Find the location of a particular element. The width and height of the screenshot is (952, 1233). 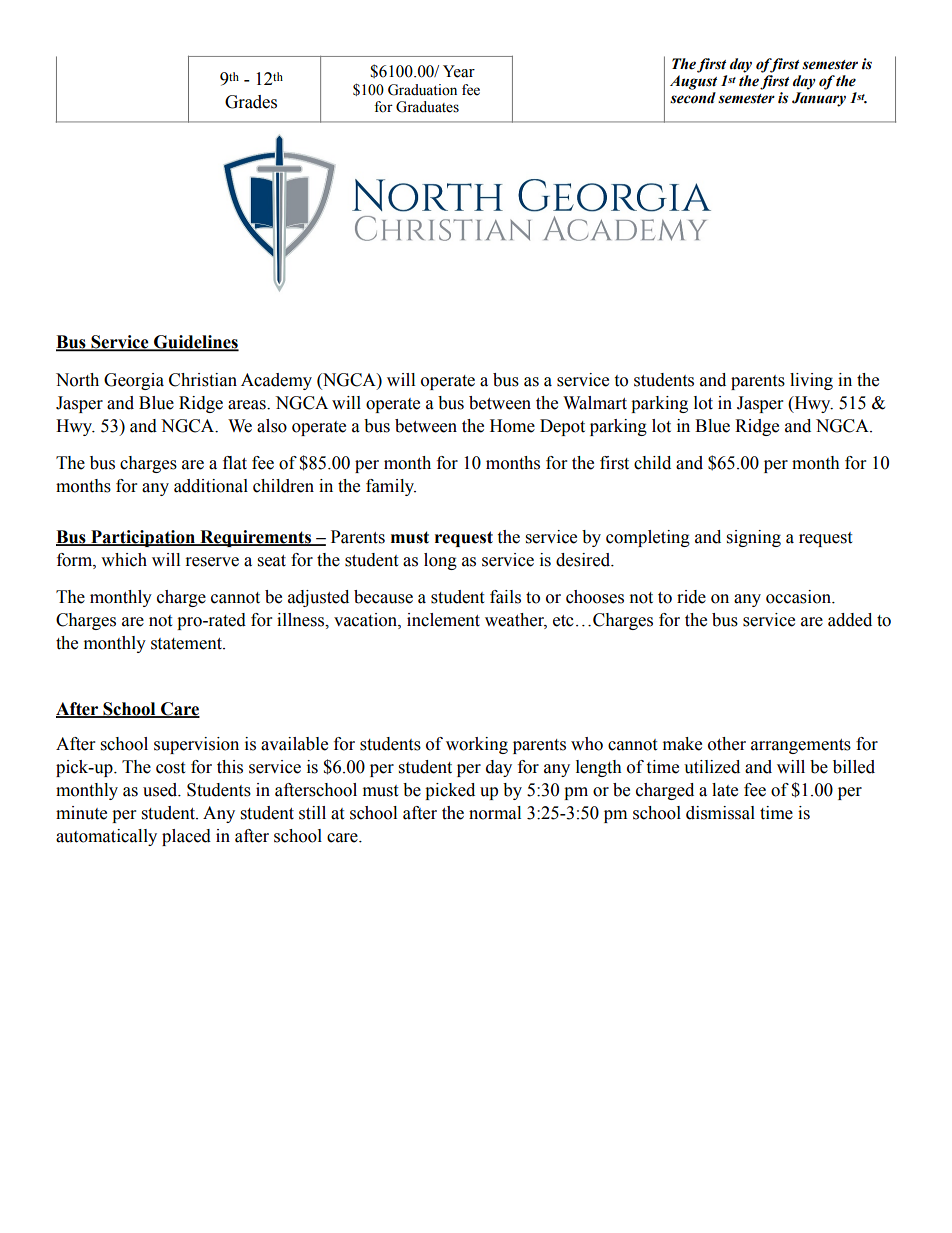

dismissal is located at coordinates (720, 813).
